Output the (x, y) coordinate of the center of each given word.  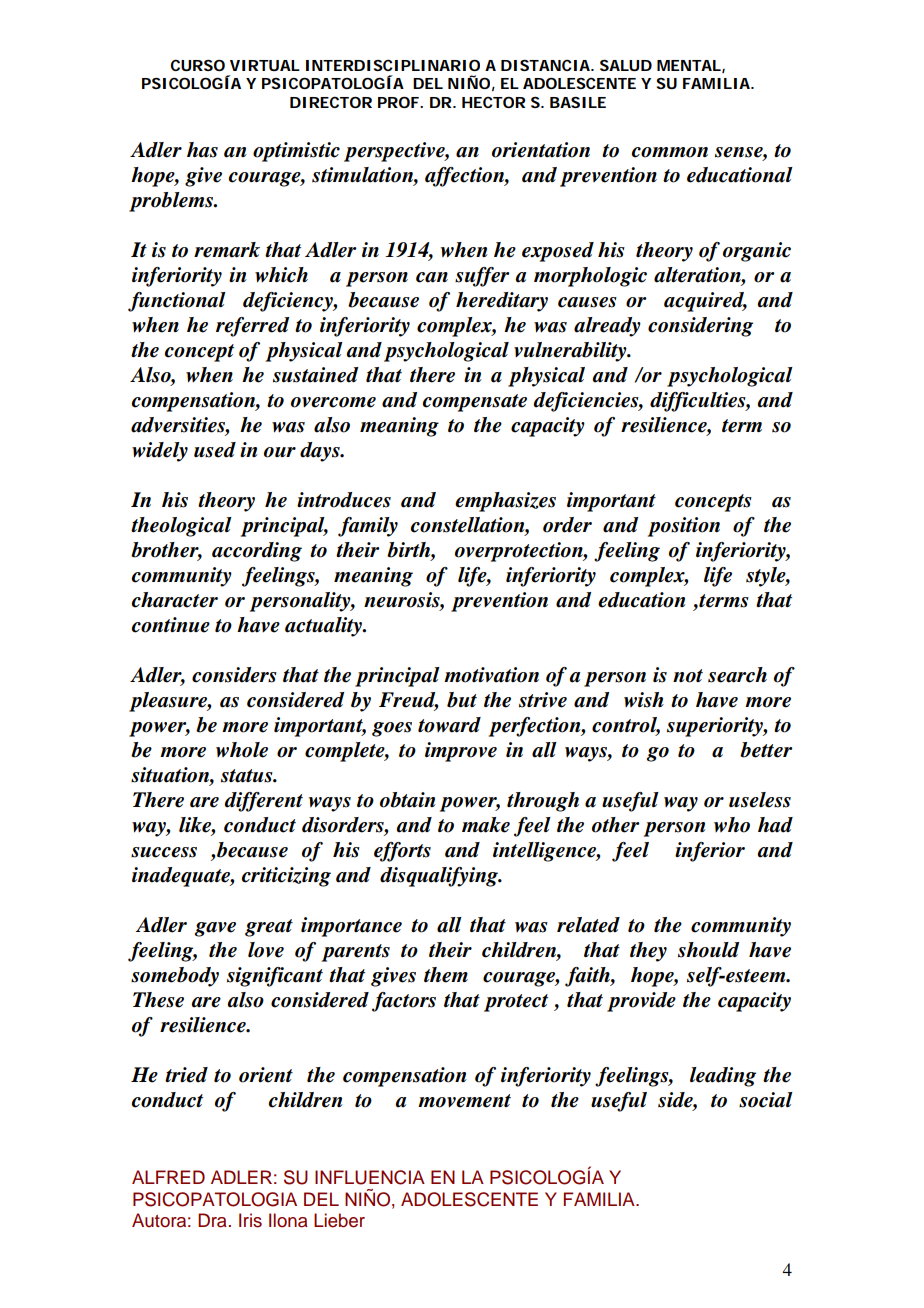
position (684, 527)
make (486, 825)
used (215, 450)
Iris (250, 1220)
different (263, 802)
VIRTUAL (265, 65)
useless (760, 800)
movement (464, 1101)
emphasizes (505, 502)
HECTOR (493, 102)
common (670, 152)
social (766, 1100)
